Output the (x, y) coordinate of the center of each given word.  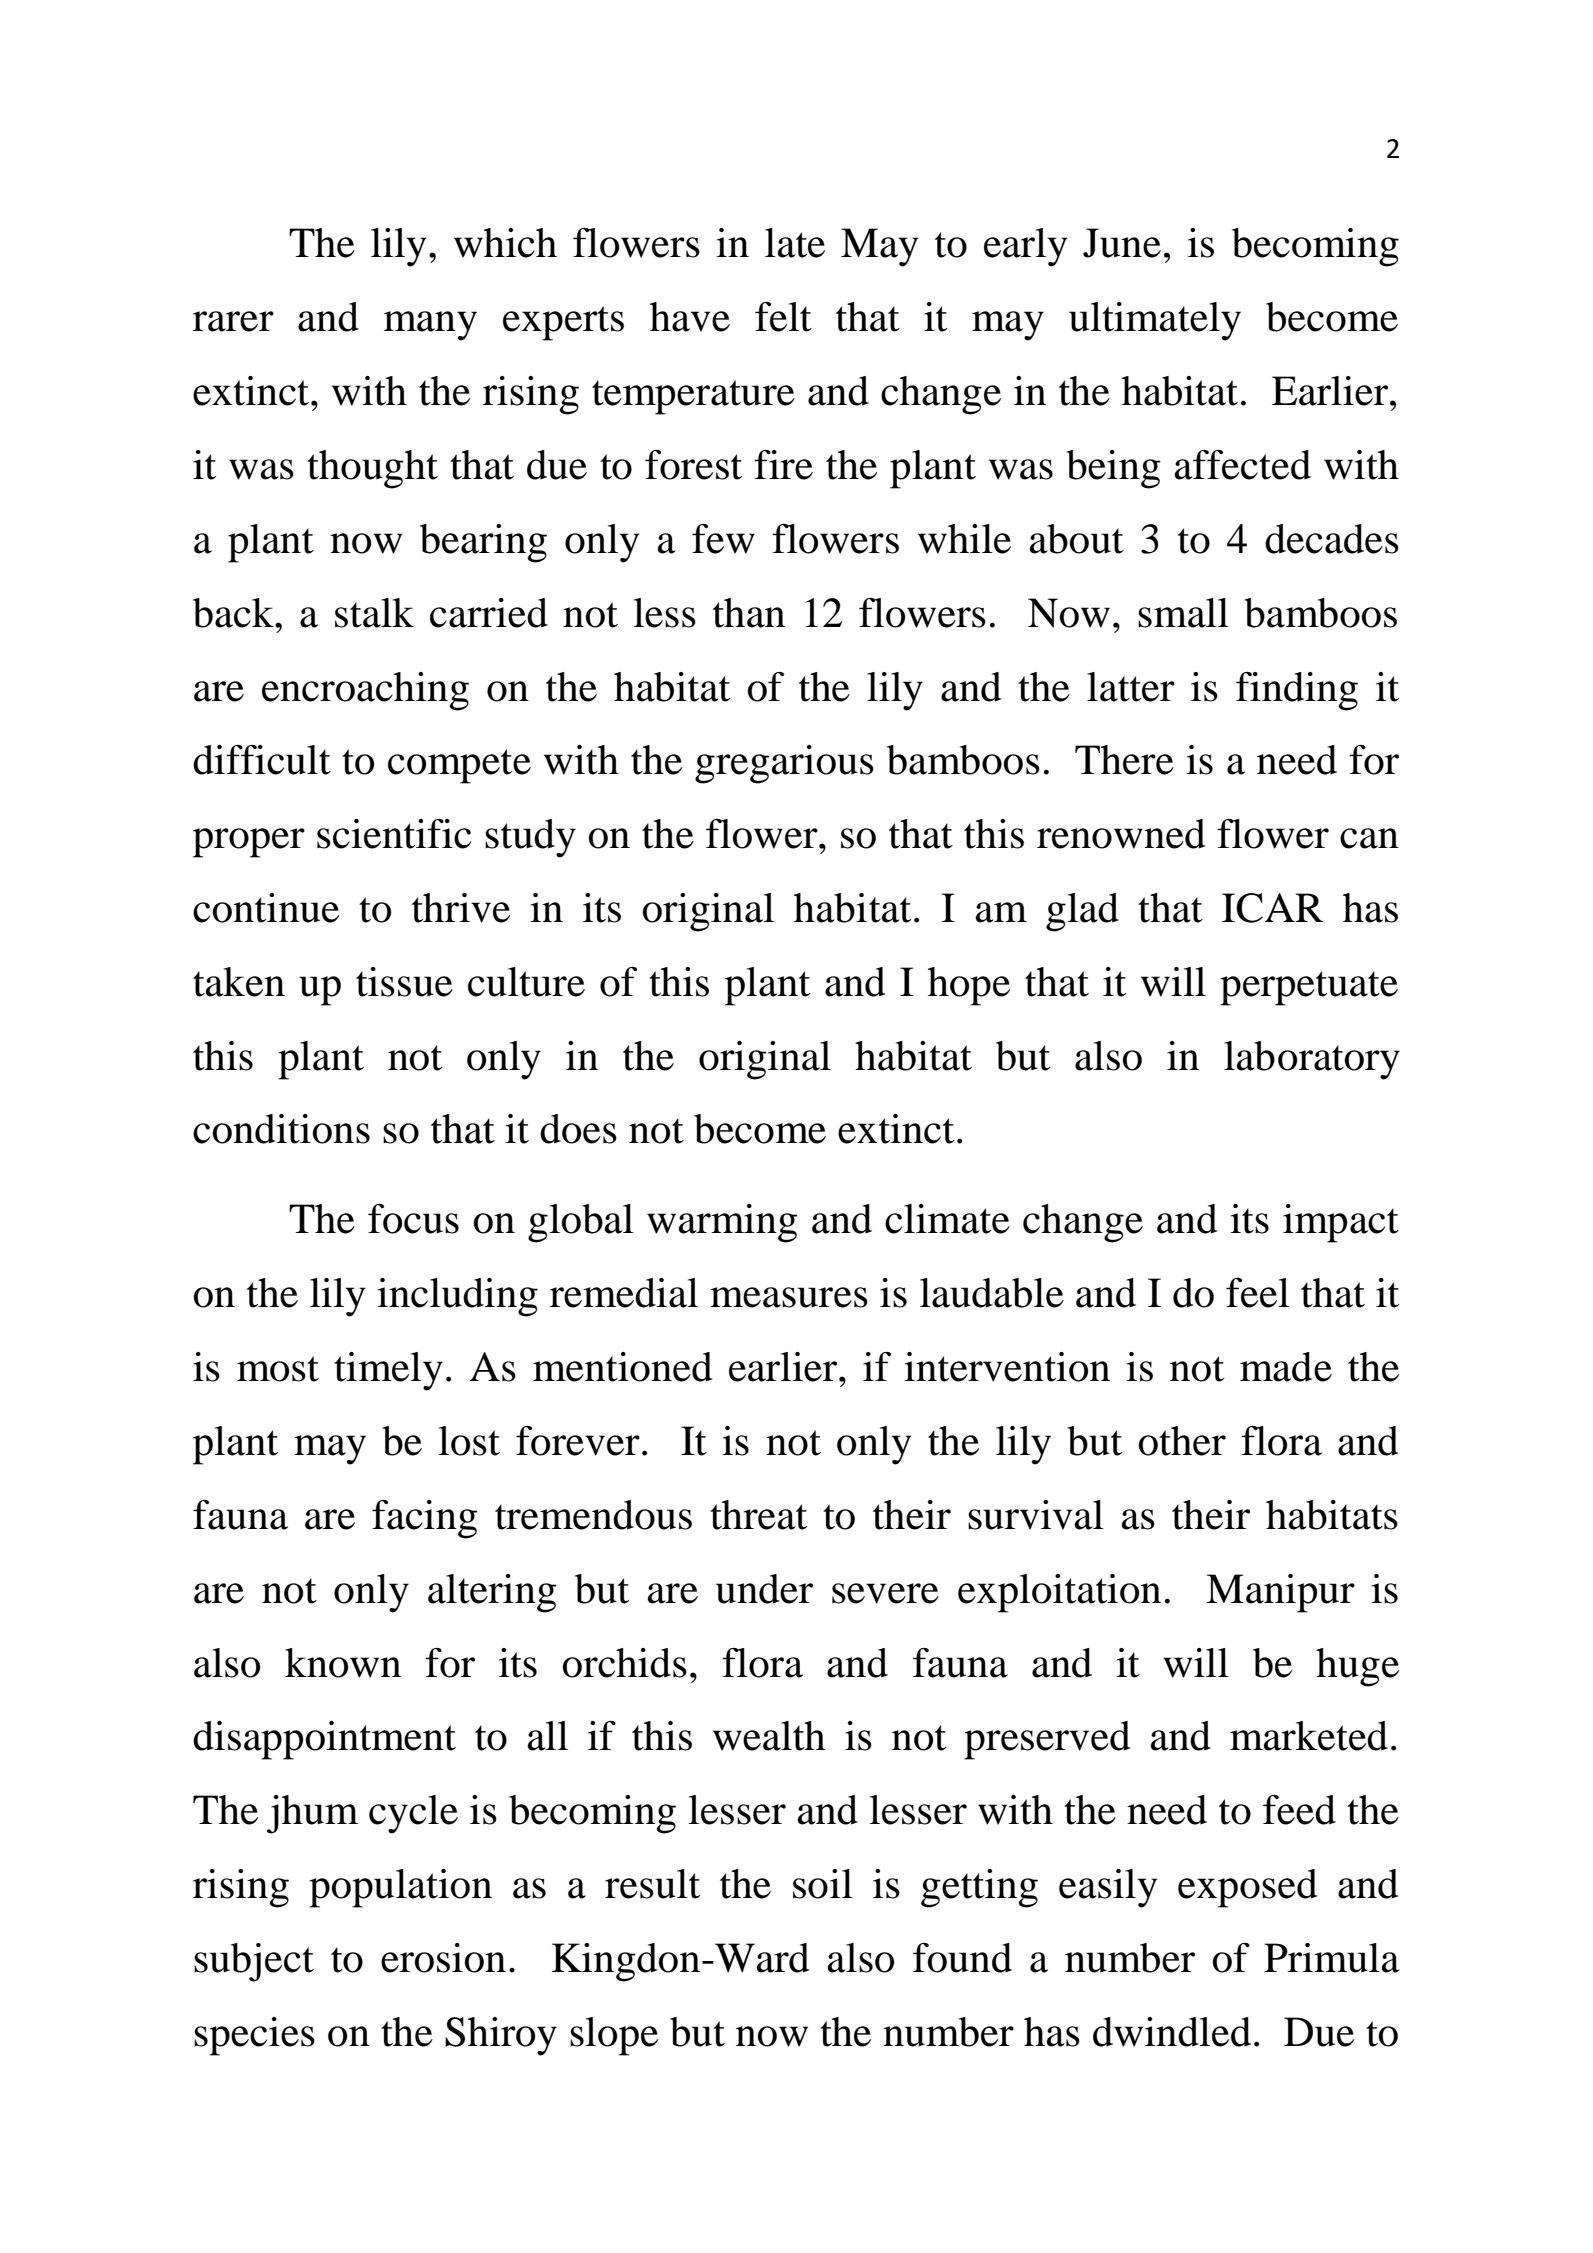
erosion (443, 1958)
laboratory (1312, 1060)
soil (823, 1884)
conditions (281, 1129)
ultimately (1155, 321)
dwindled (1172, 2032)
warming (722, 1223)
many (430, 326)
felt (783, 317)
